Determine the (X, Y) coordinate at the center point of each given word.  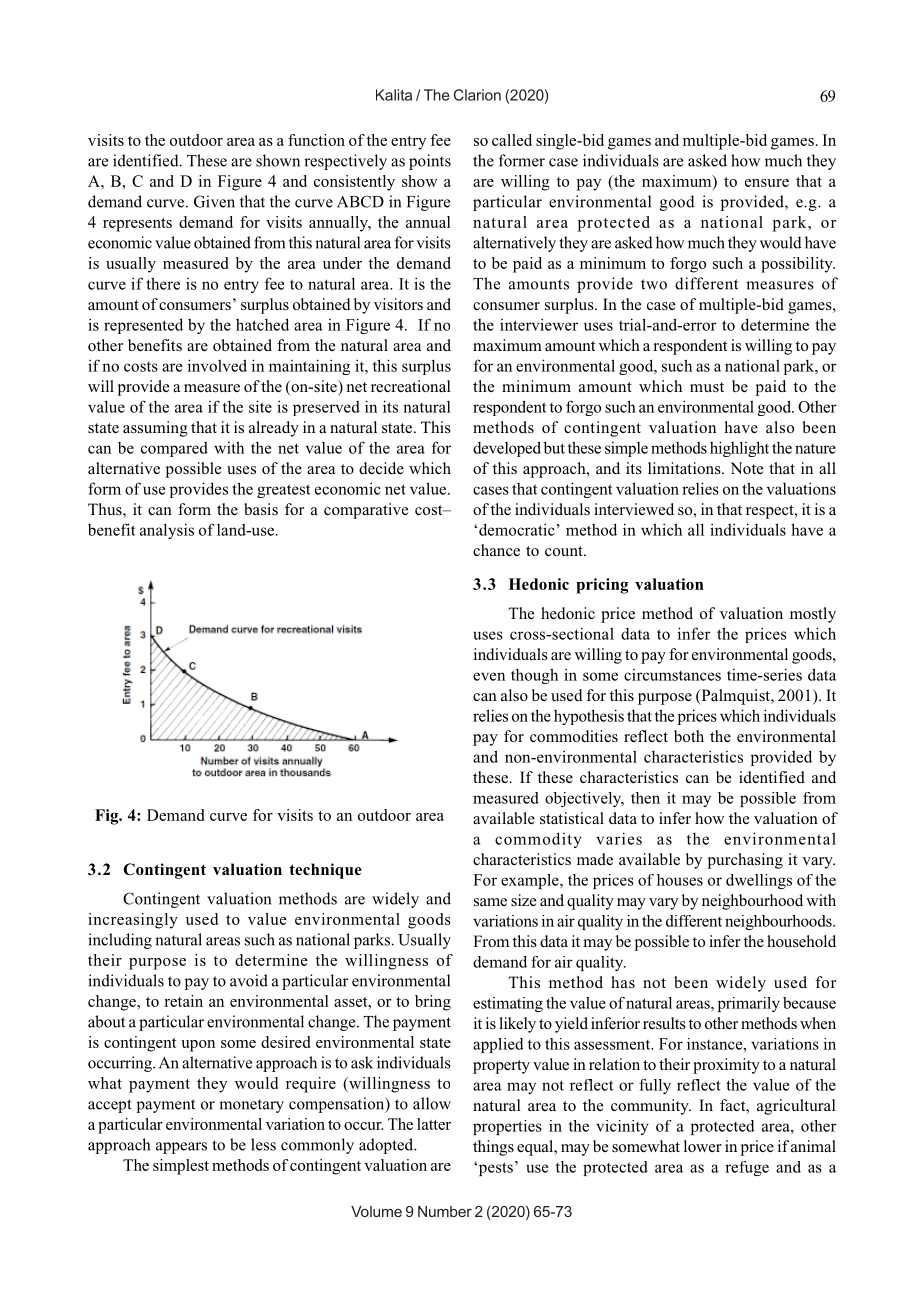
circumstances (672, 675)
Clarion (477, 95)
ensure (767, 183)
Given (214, 201)
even (489, 676)
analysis (167, 531)
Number (445, 1211)
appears (181, 1148)
